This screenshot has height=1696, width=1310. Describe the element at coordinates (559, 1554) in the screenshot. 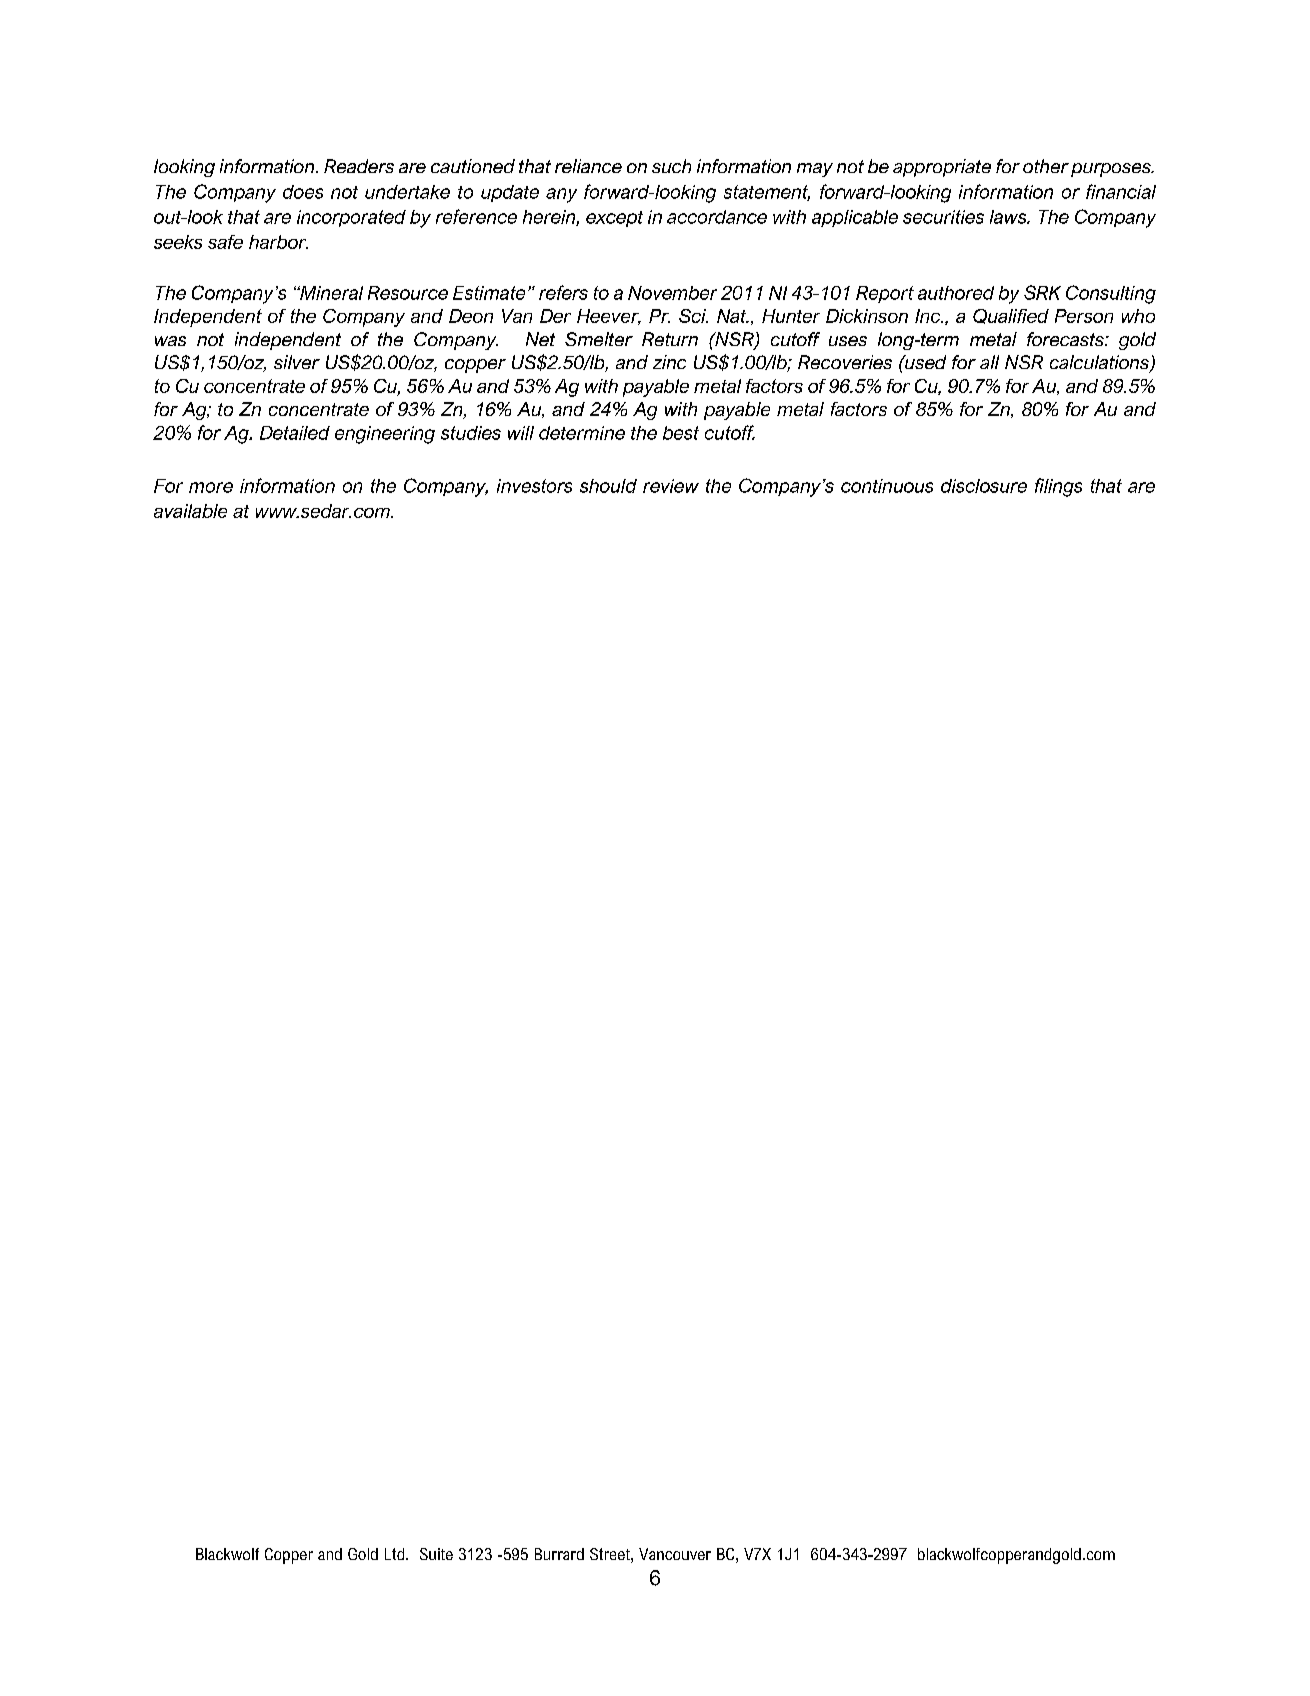

I see `Burrard` at that location.
